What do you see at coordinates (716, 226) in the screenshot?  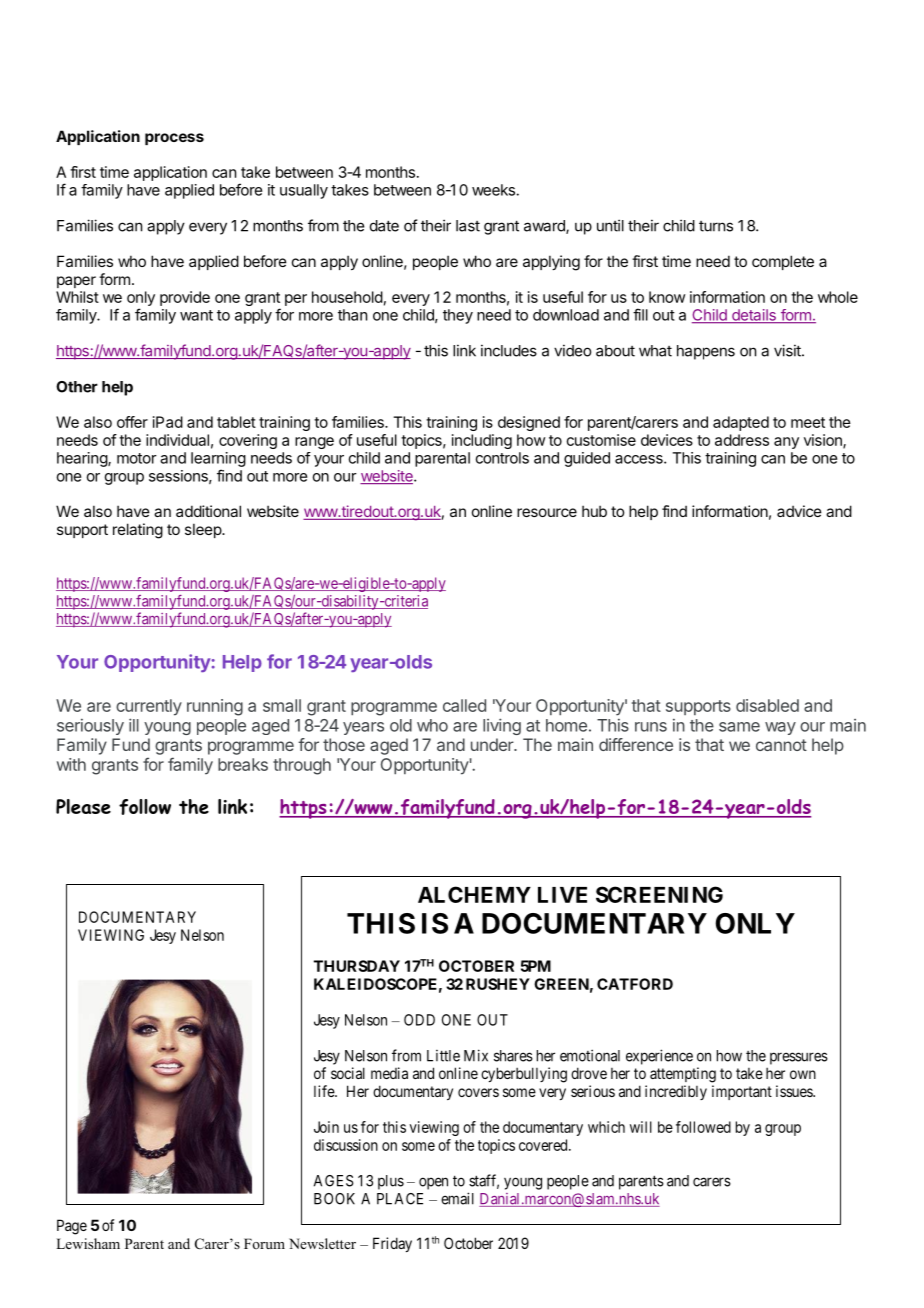 I see `turns` at bounding box center [716, 226].
